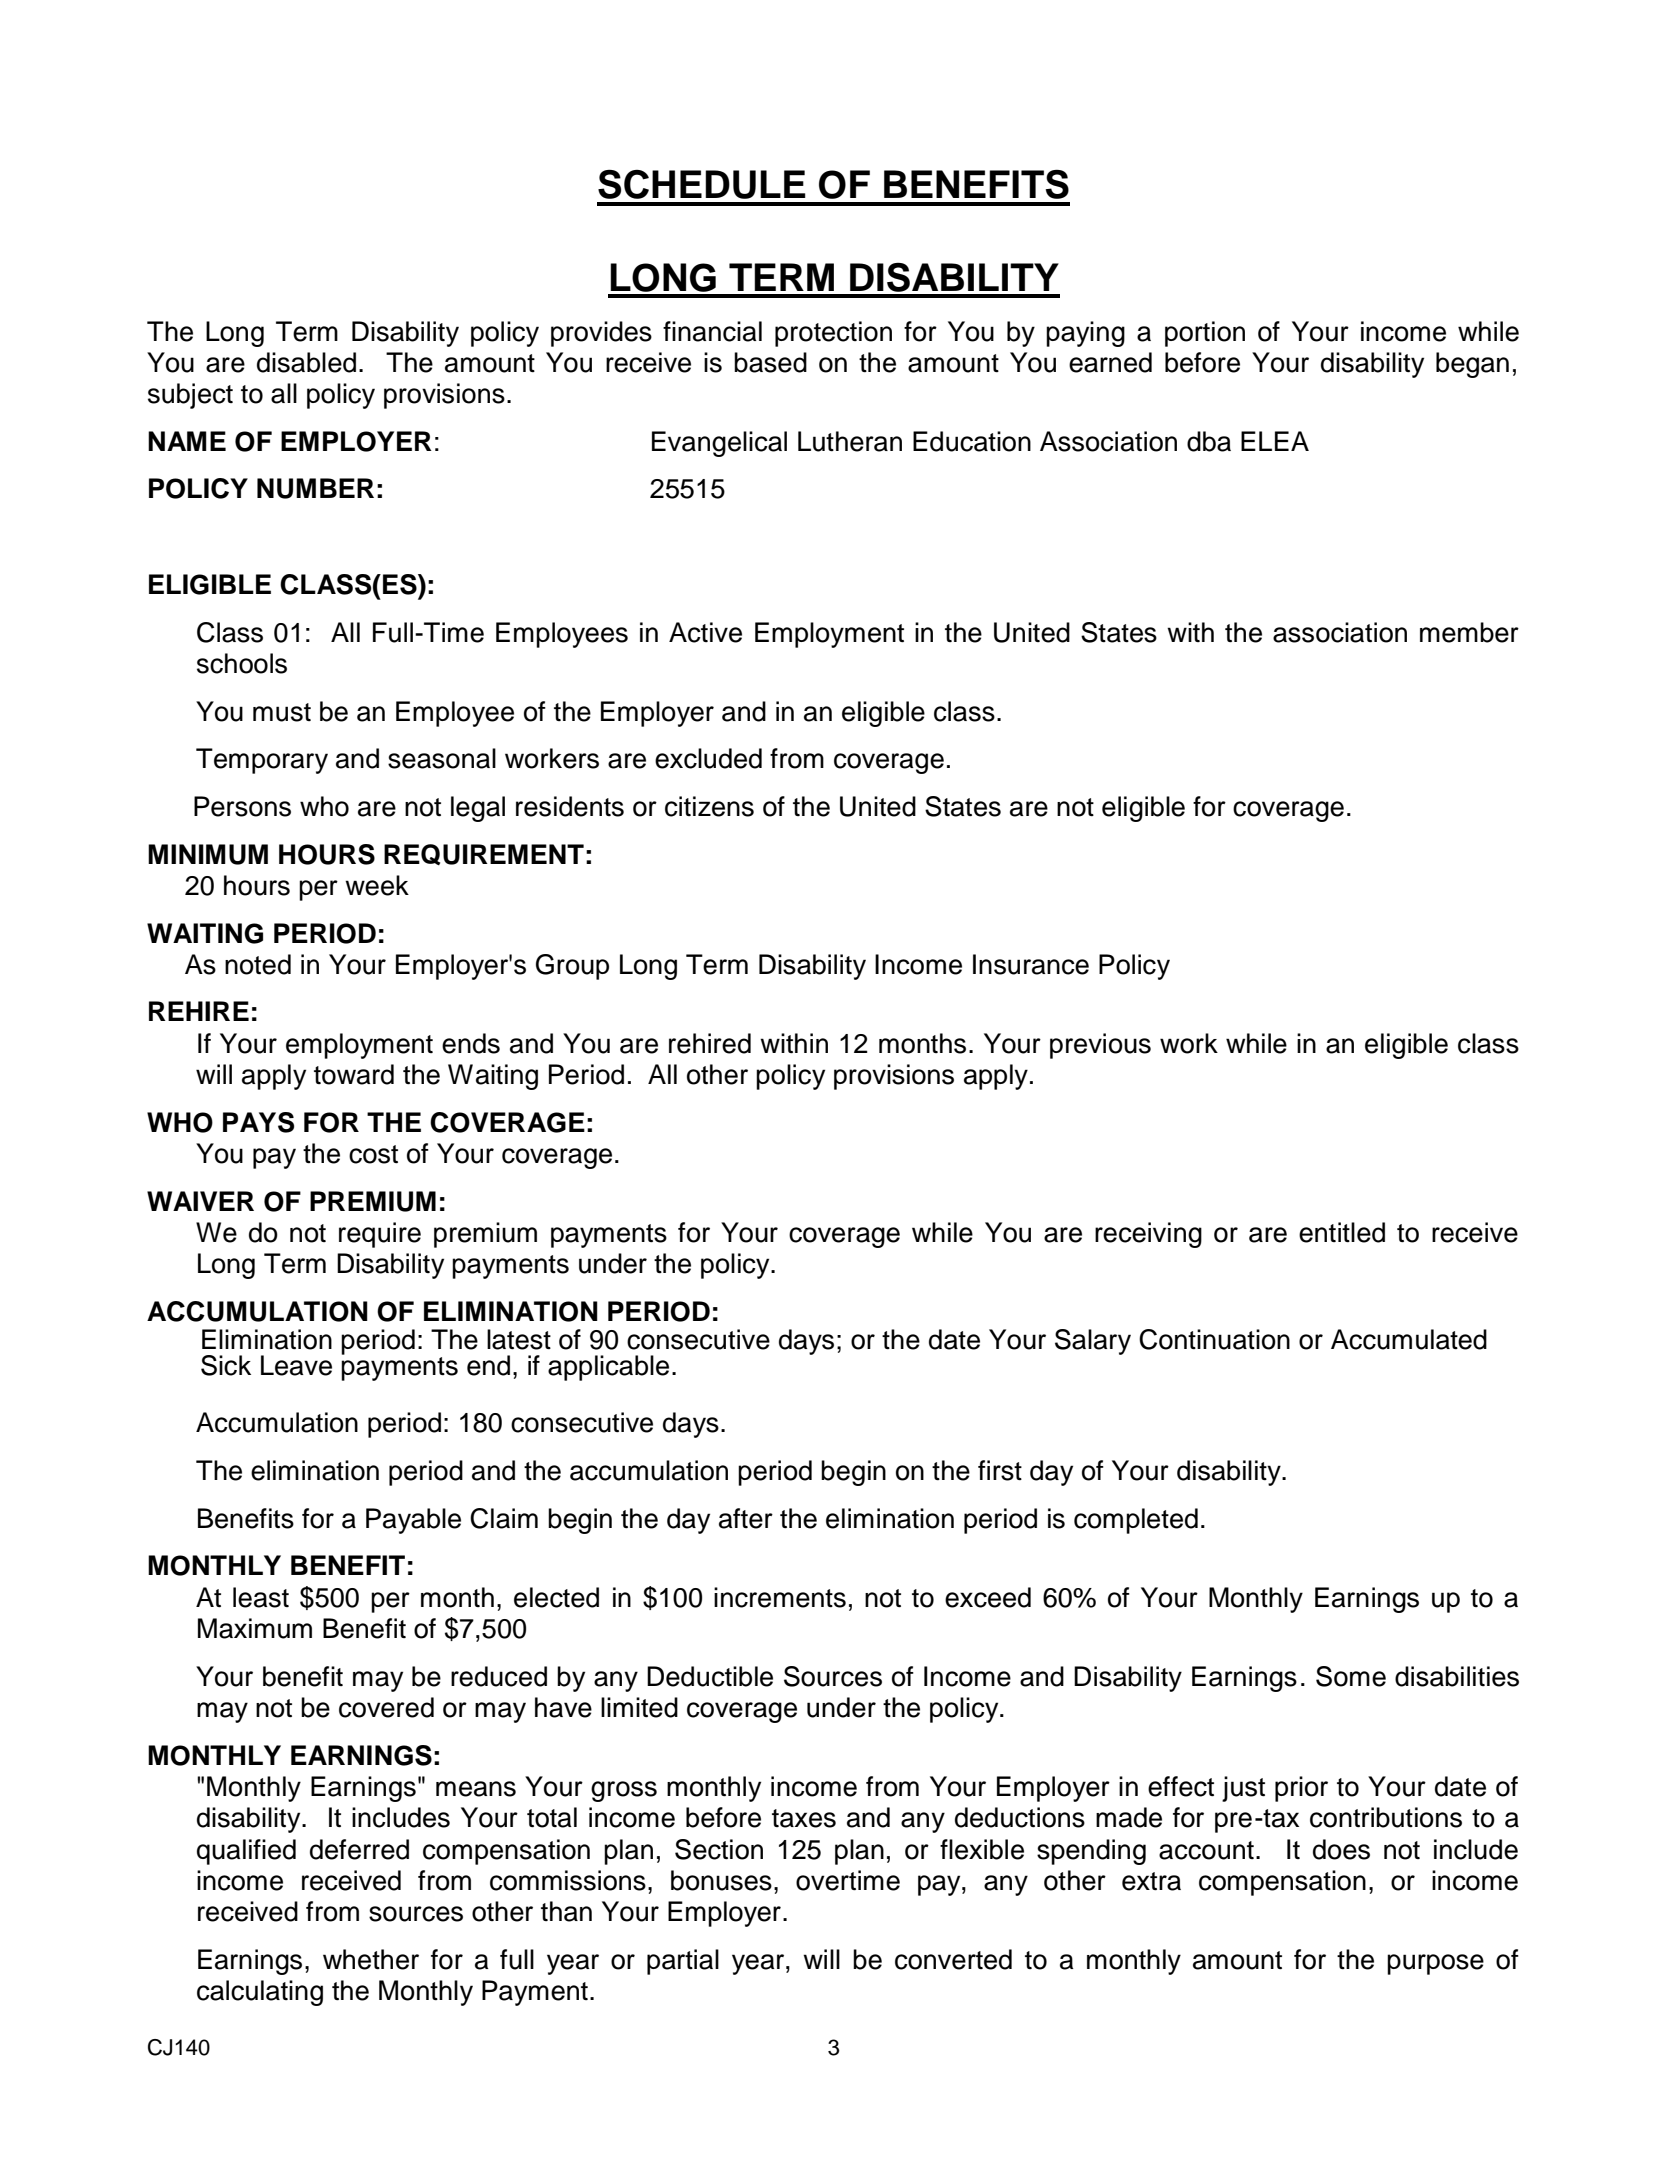 This screenshot has height=2157, width=1667. What do you see at coordinates (354, 1074) in the screenshot?
I see `toward` at bounding box center [354, 1074].
